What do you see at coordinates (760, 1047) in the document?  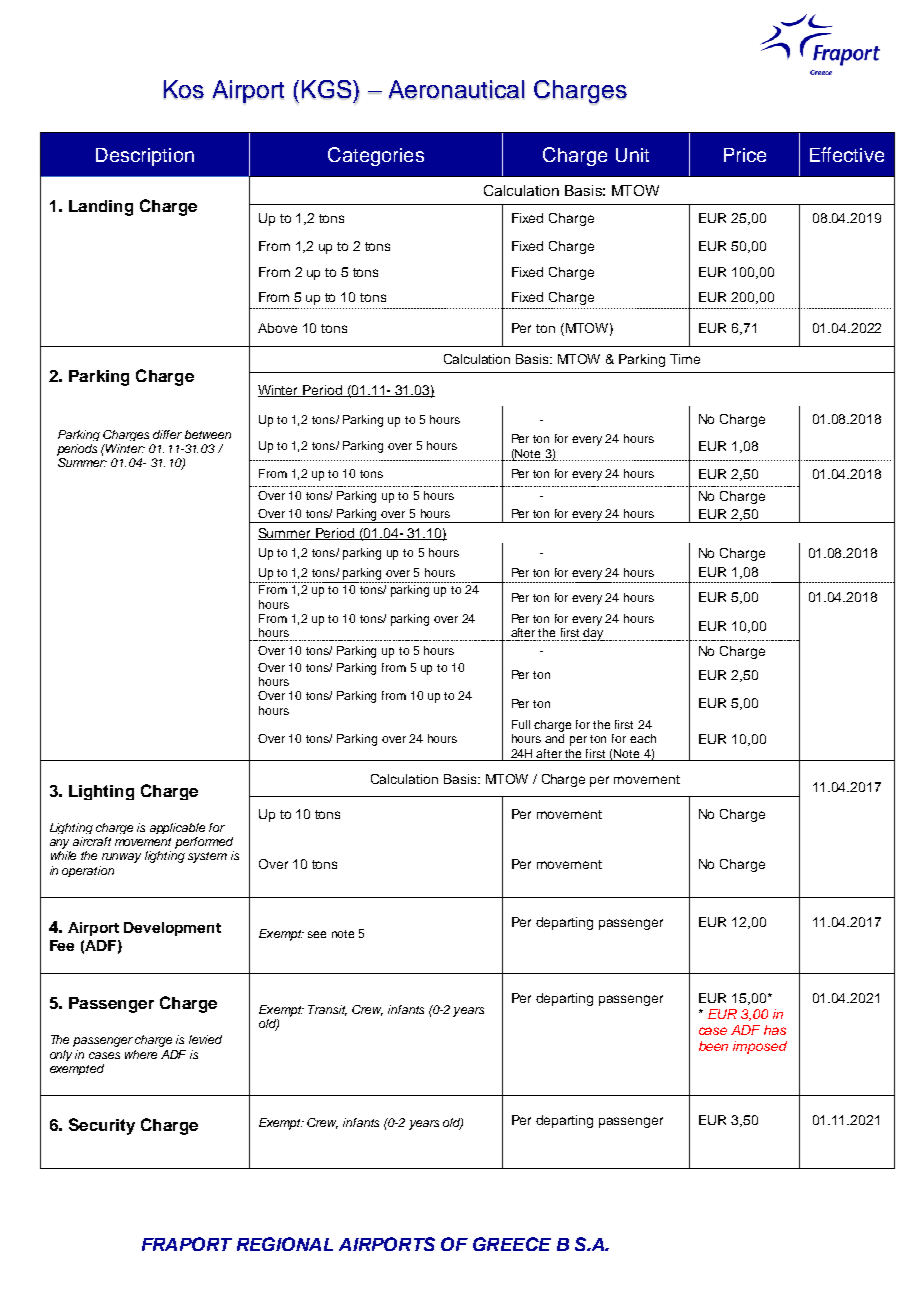 I see `imposed` at bounding box center [760, 1047].
